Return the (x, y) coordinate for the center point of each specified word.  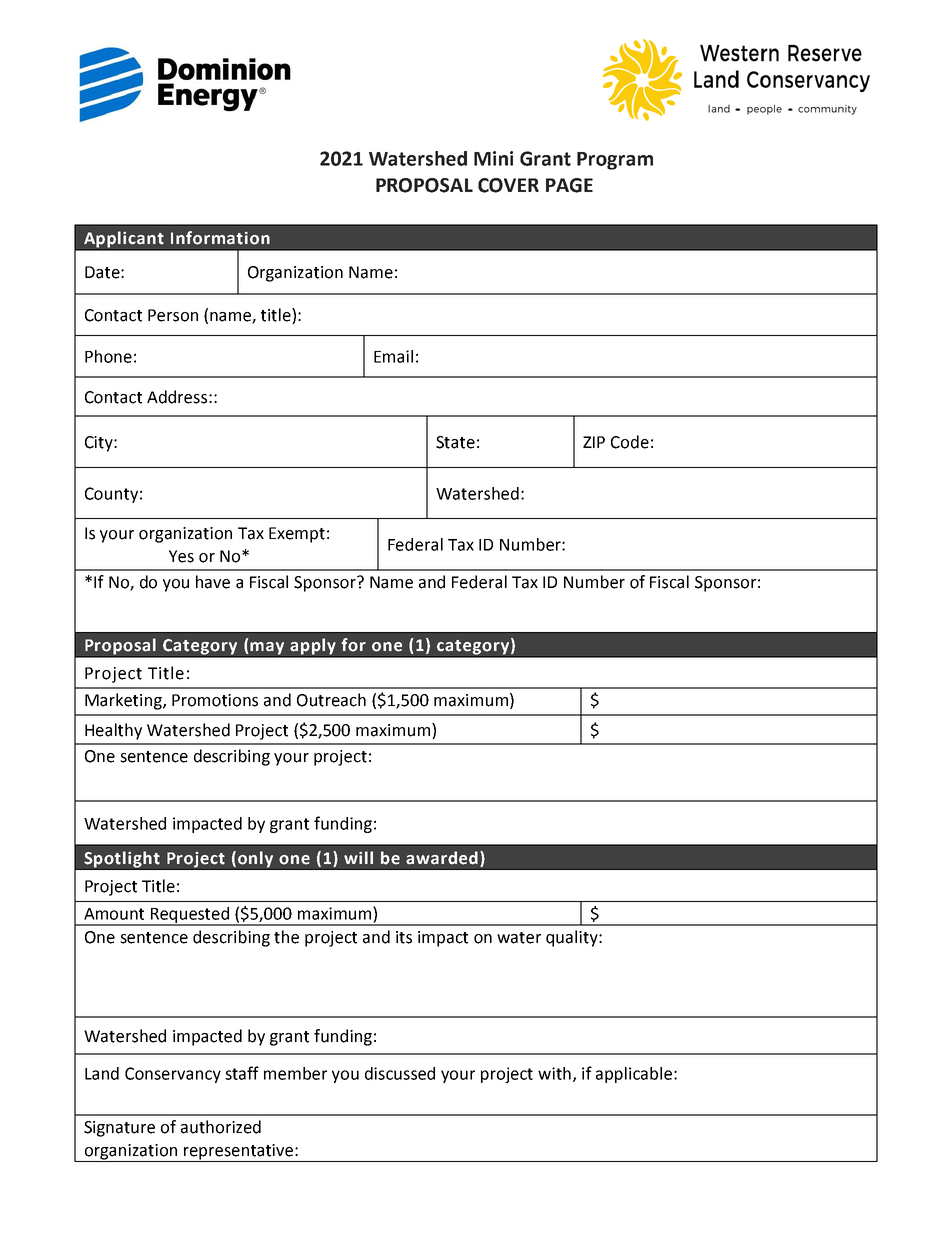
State (455, 442)
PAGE (569, 185)
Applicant (124, 240)
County (111, 495)
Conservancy (173, 1075)
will (358, 857)
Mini (493, 158)
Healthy (113, 731)
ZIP (594, 442)
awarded (442, 858)
